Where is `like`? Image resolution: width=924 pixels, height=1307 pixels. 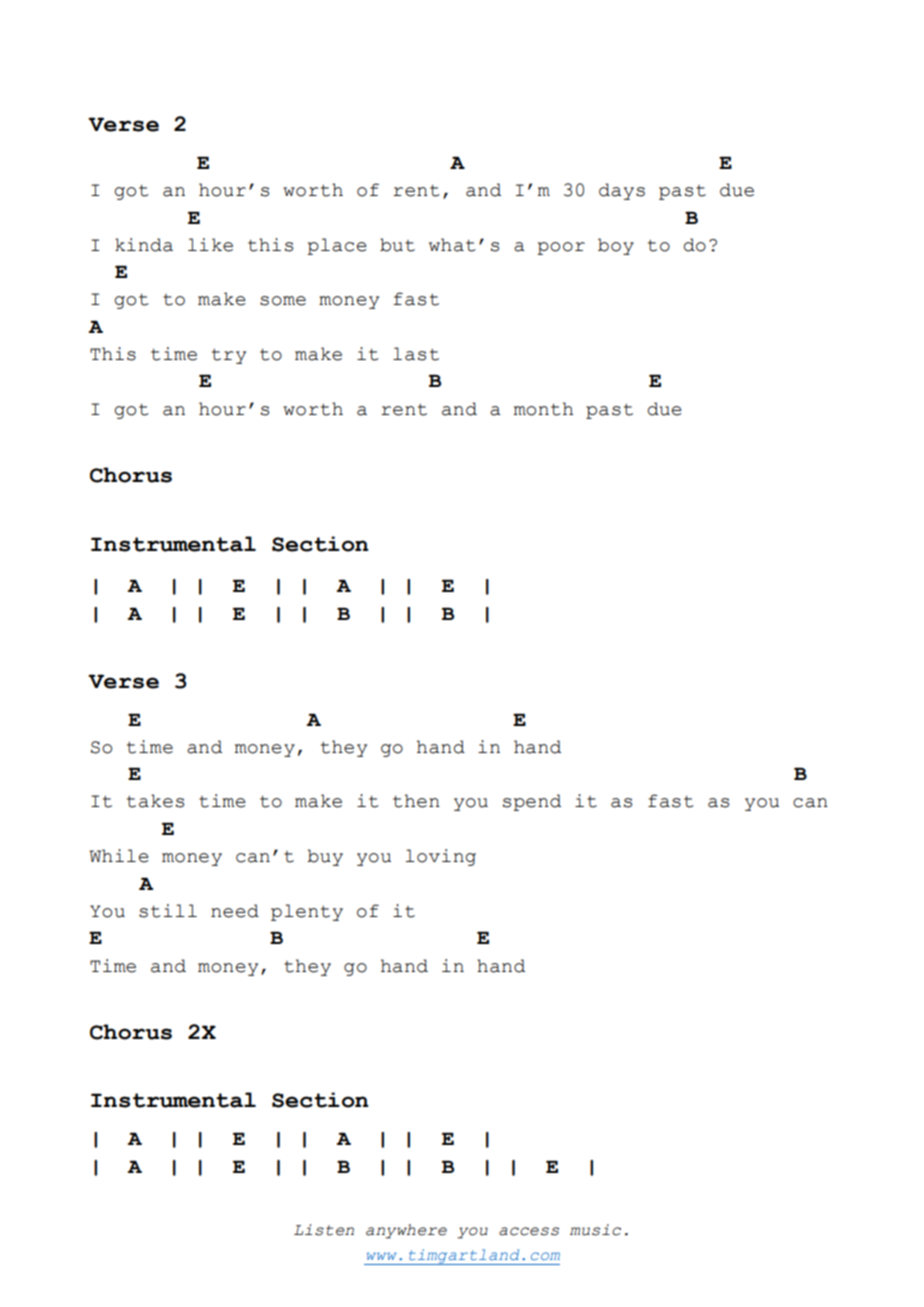
like is located at coordinates (210, 245).
